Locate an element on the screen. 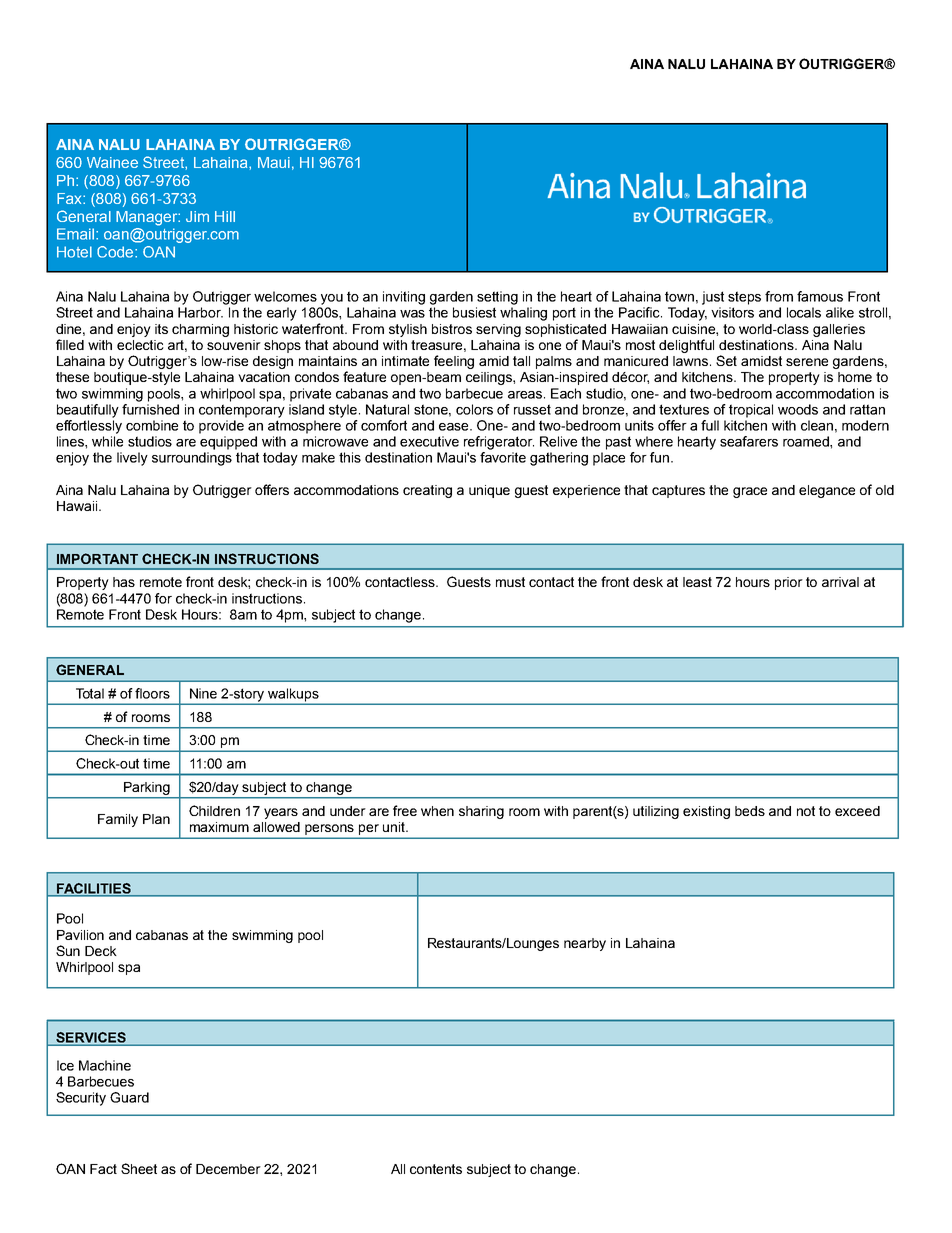  contents is located at coordinates (436, 1169).
